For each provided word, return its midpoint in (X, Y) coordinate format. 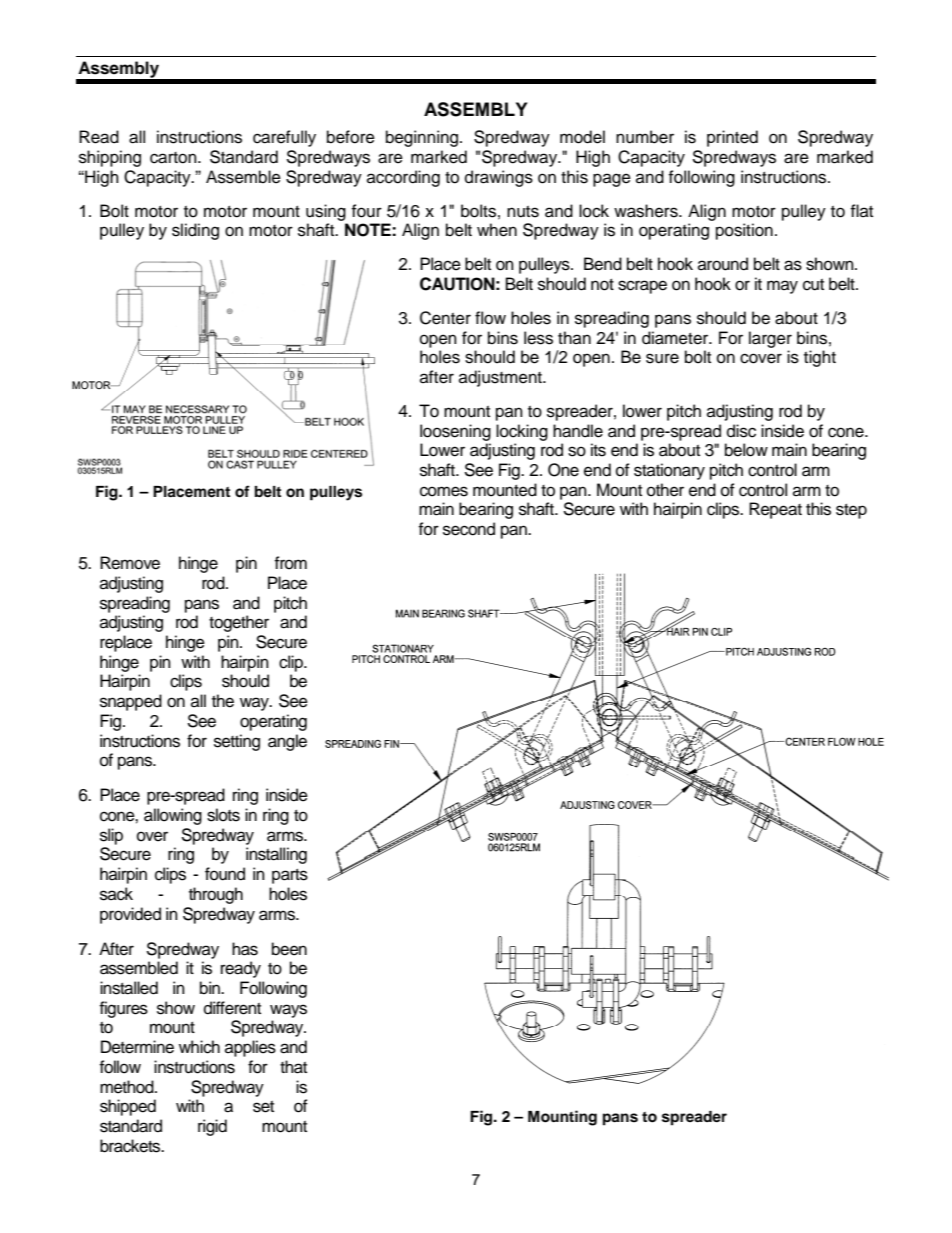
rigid (212, 1127)
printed (732, 138)
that (293, 1067)
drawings (499, 178)
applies (250, 1048)
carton (174, 158)
